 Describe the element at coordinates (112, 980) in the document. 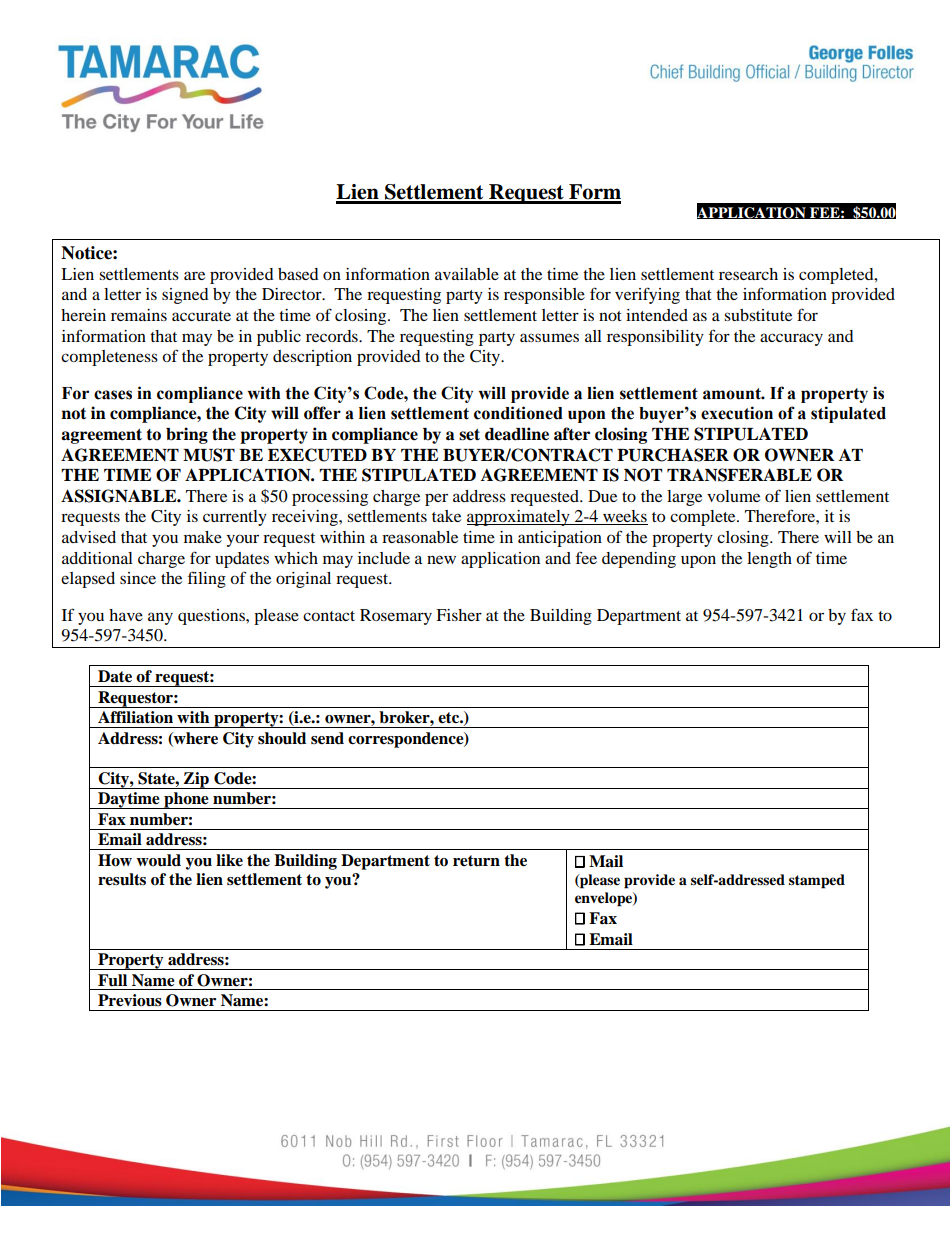

I see `Full` at that location.
